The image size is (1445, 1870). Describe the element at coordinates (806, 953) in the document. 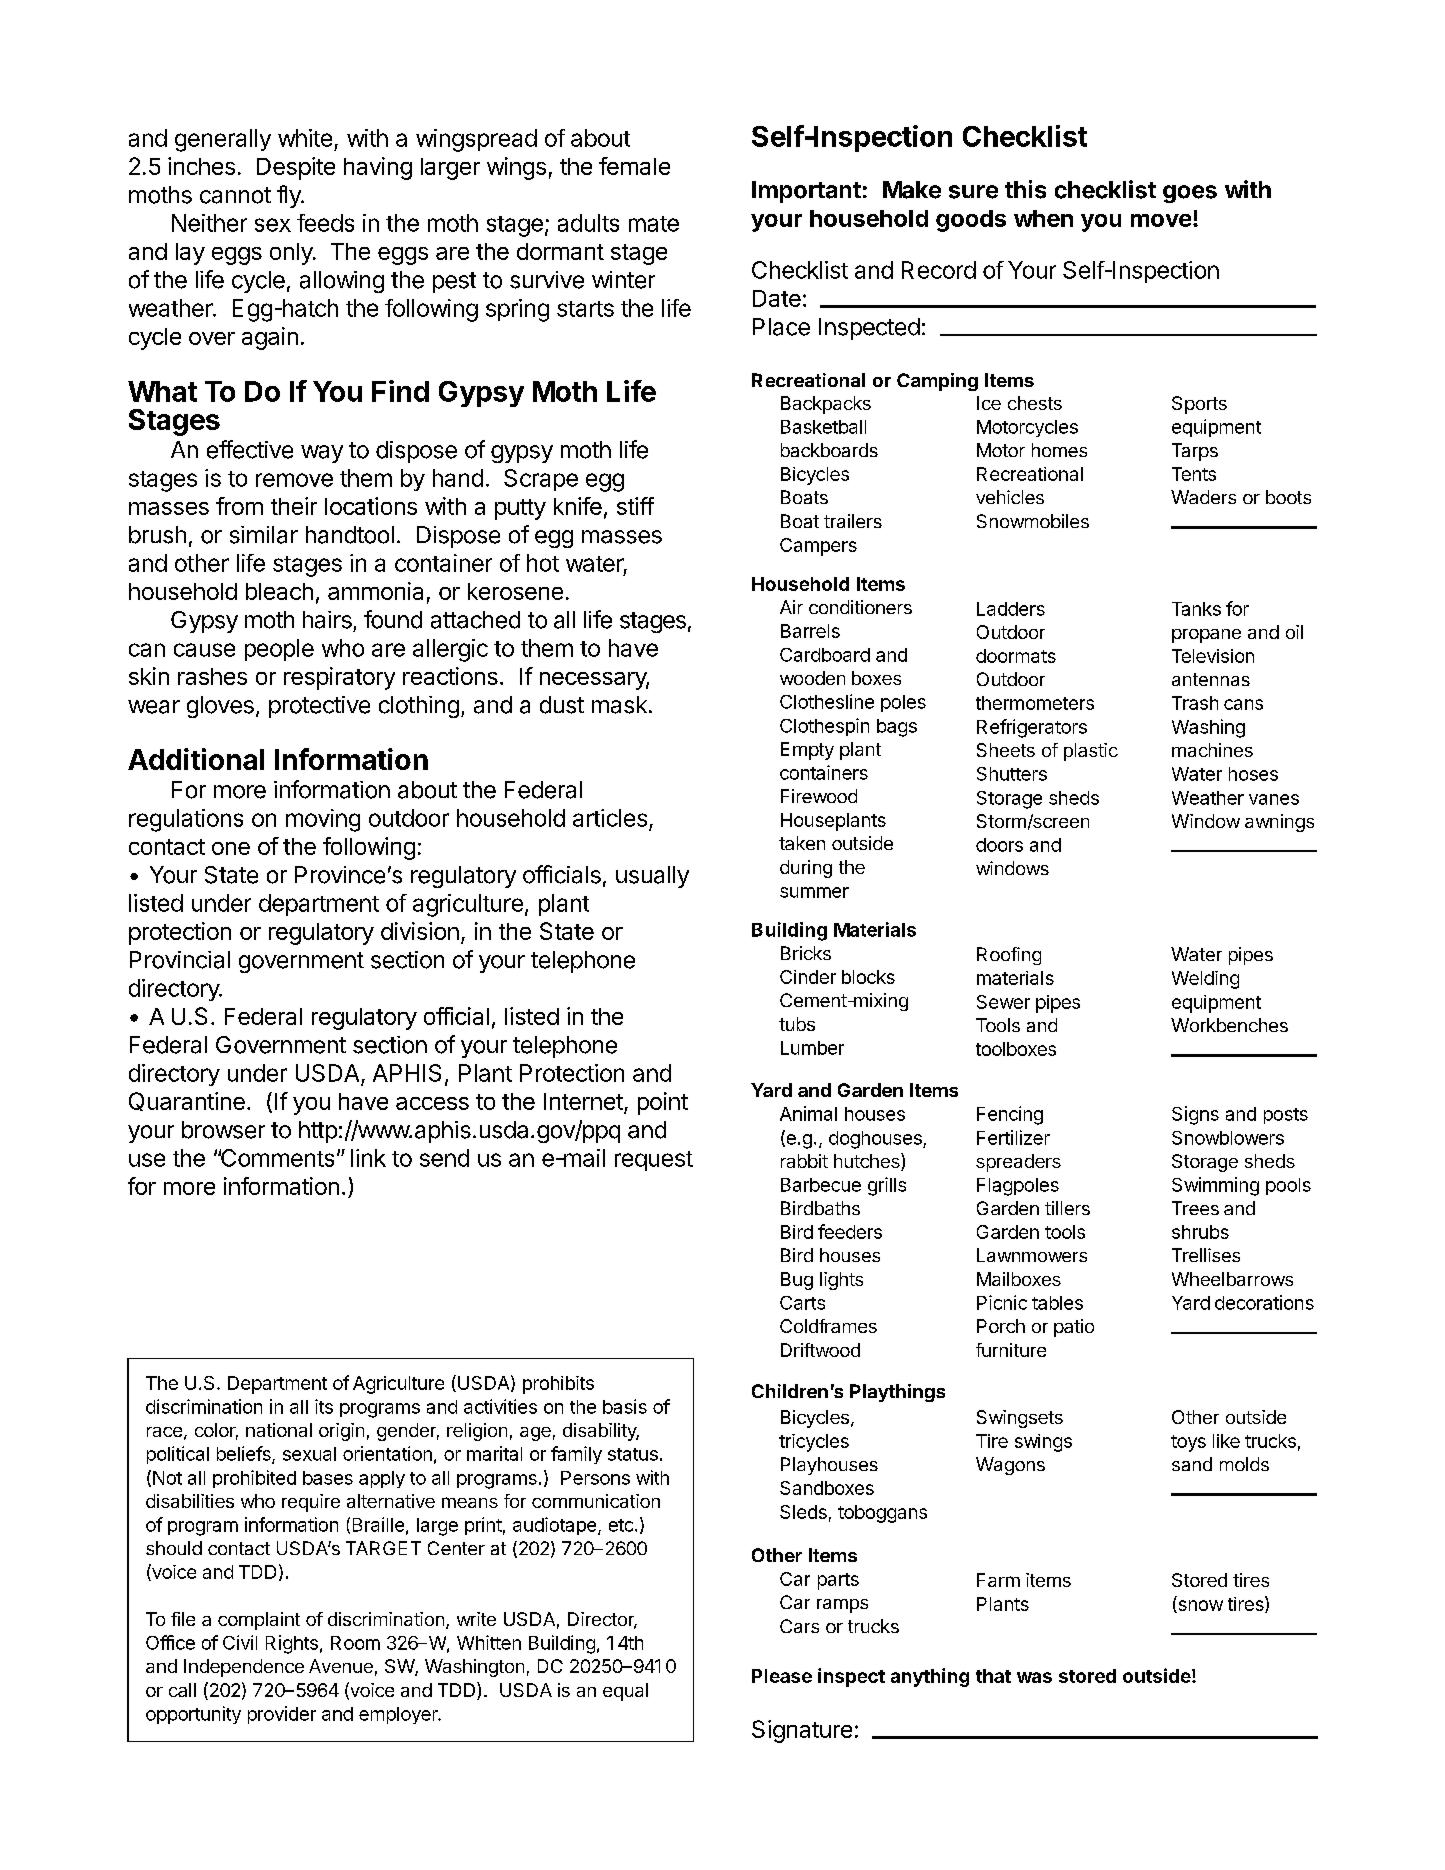

I see `Bricks` at that location.
